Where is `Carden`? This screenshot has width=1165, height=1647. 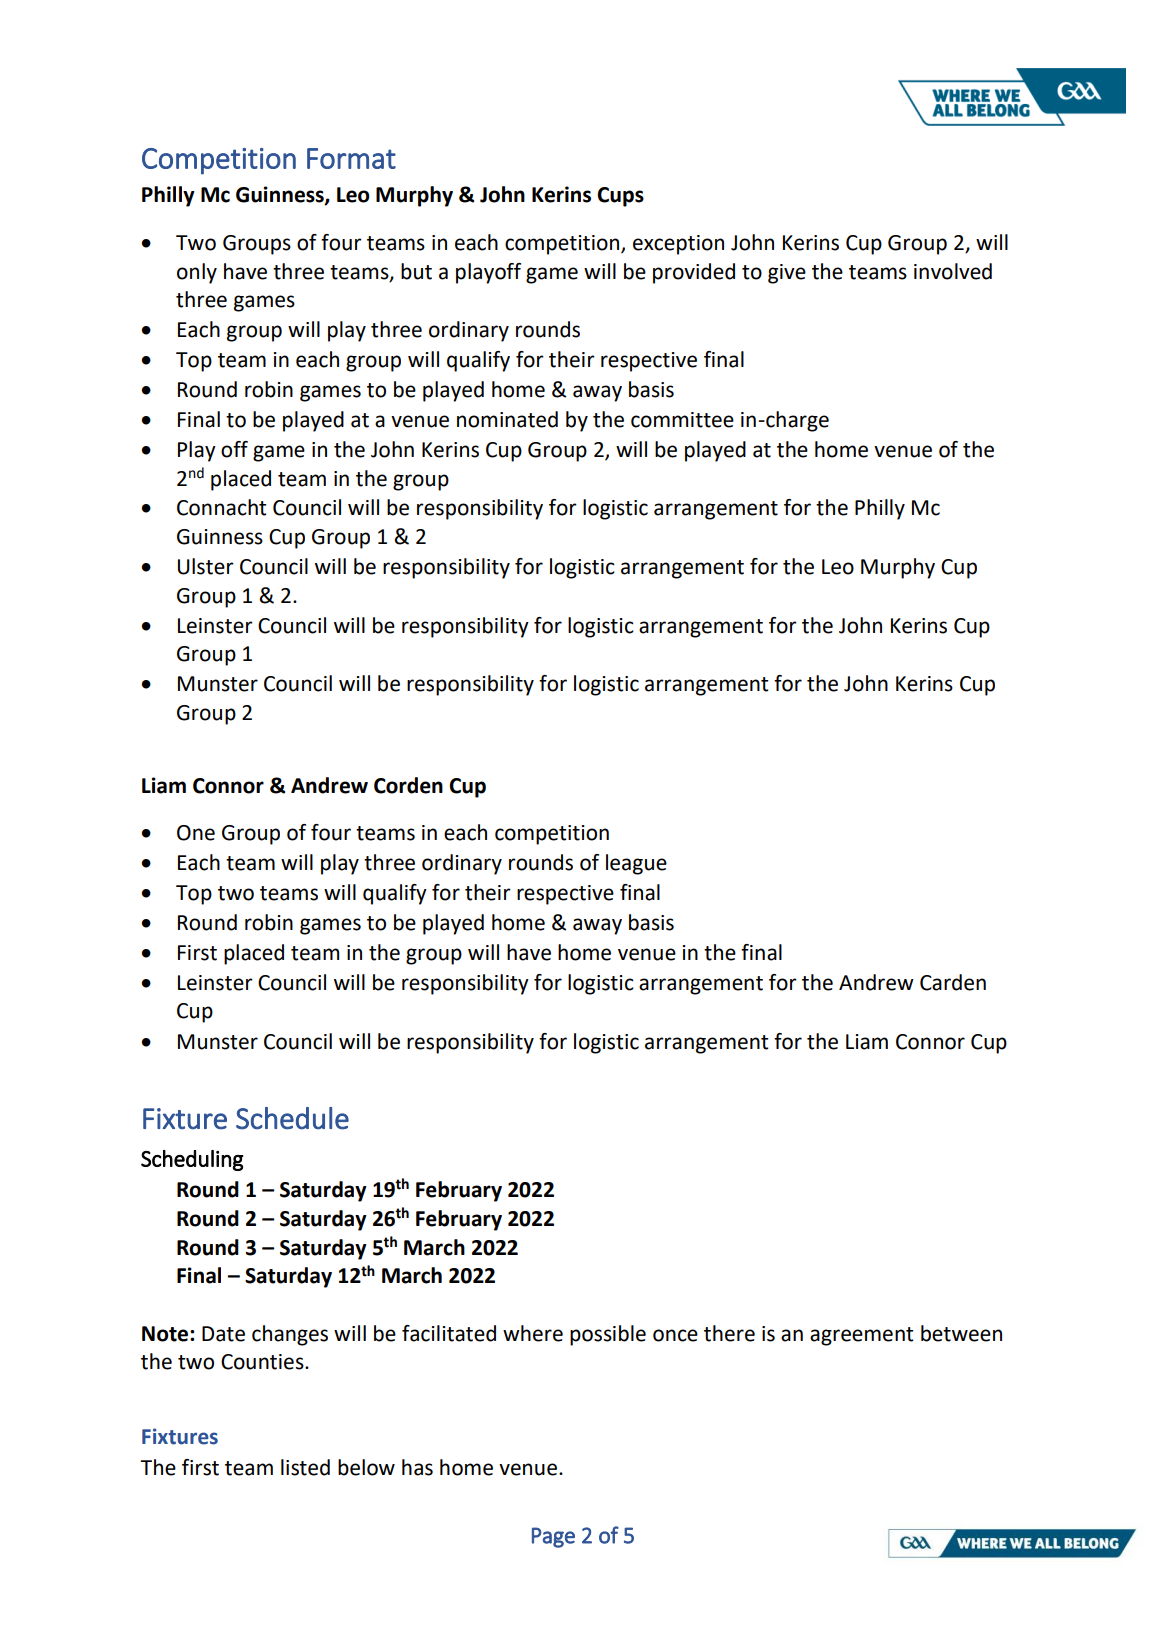 Carden is located at coordinates (953, 982).
